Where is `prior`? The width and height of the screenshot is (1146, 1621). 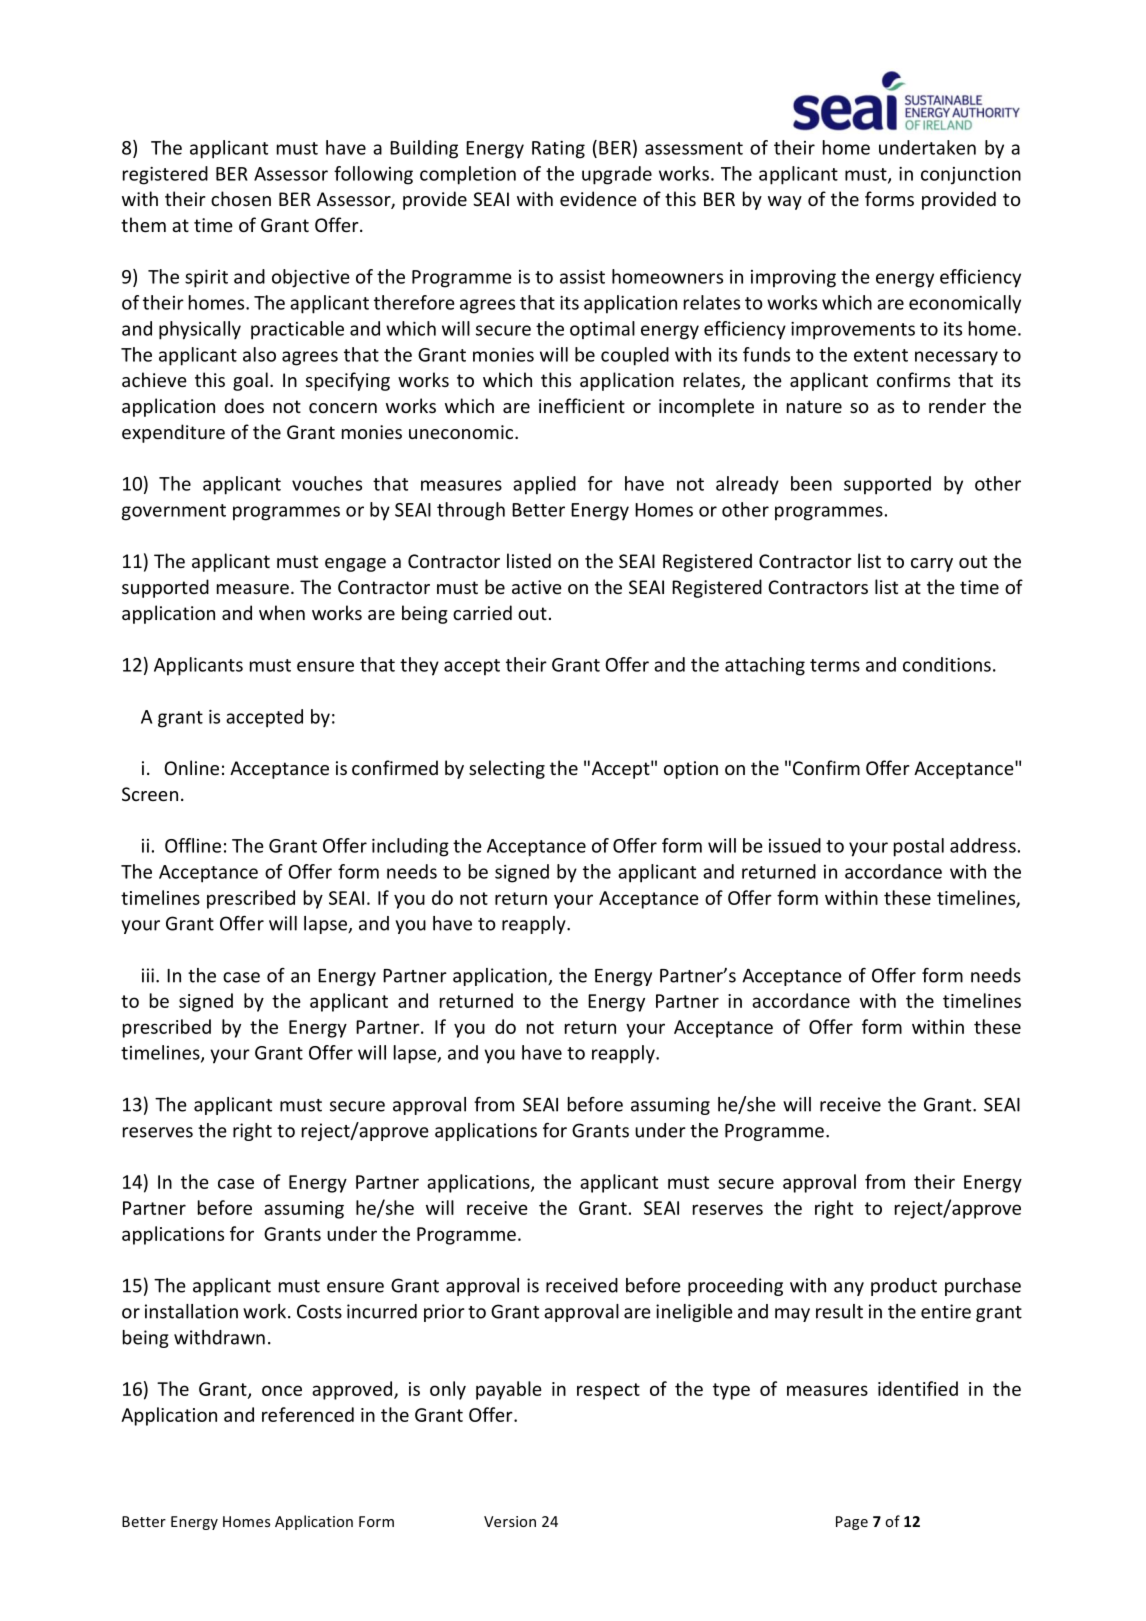
prior is located at coordinates (444, 1313).
